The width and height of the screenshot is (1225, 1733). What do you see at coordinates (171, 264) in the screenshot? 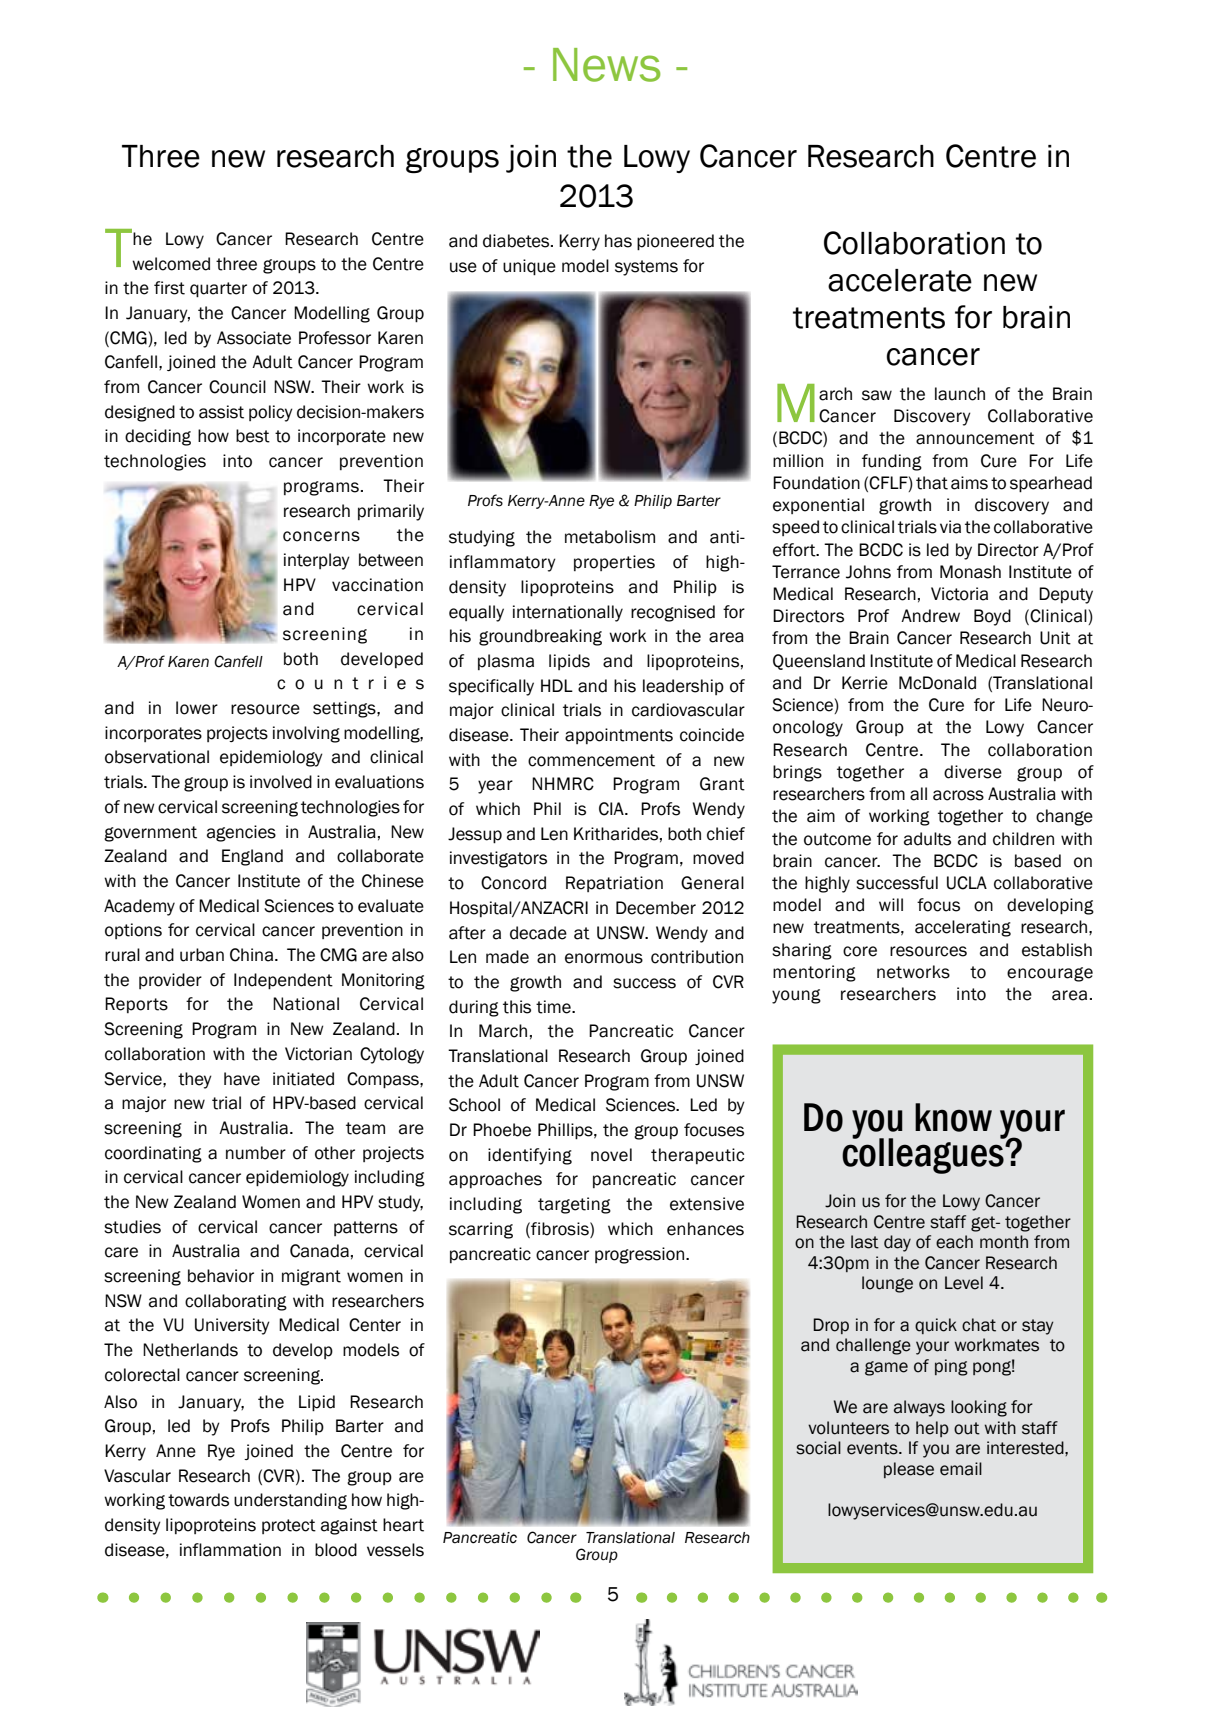
I see `welcomed` at bounding box center [171, 264].
